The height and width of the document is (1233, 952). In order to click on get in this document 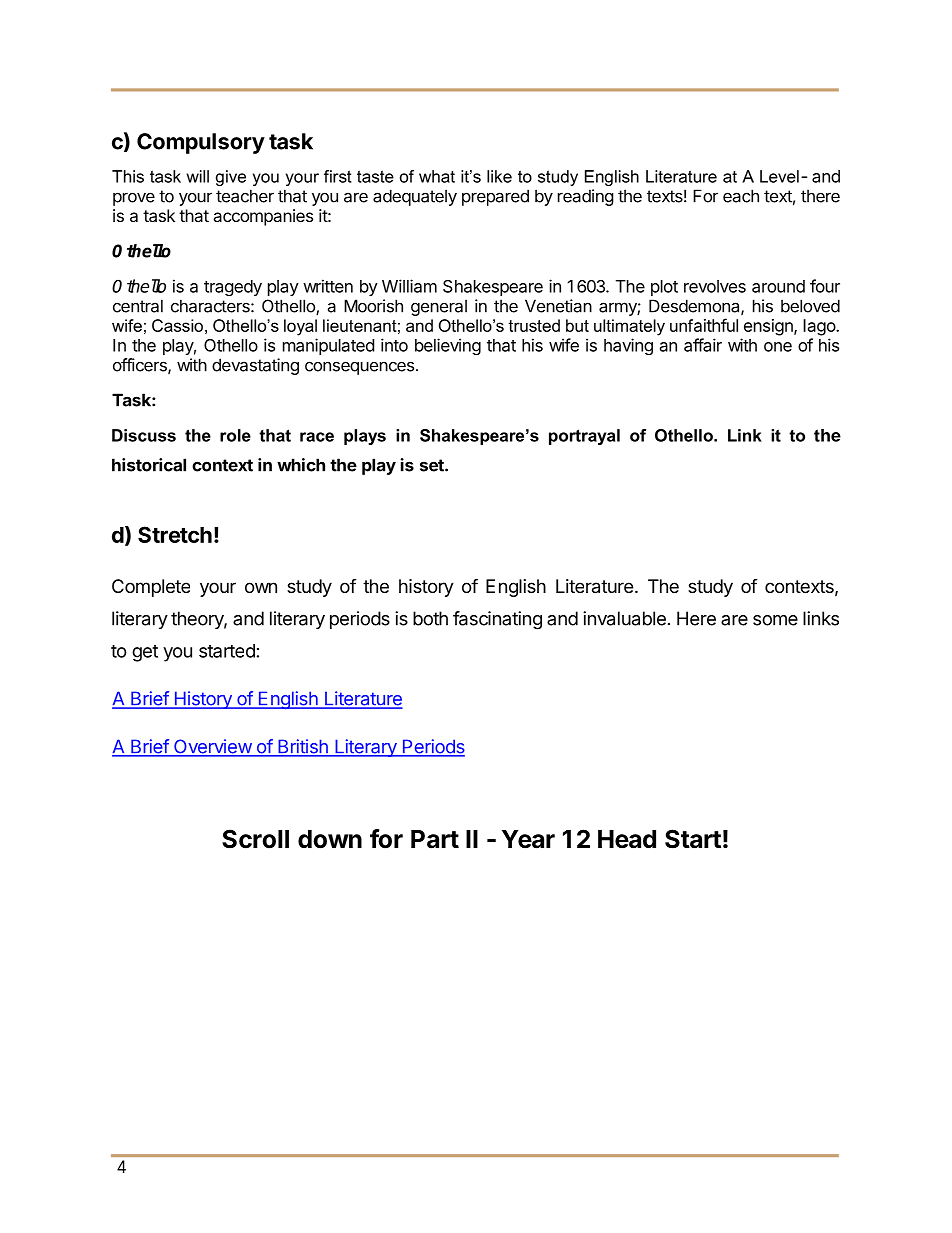, I will do `click(145, 653)`.
